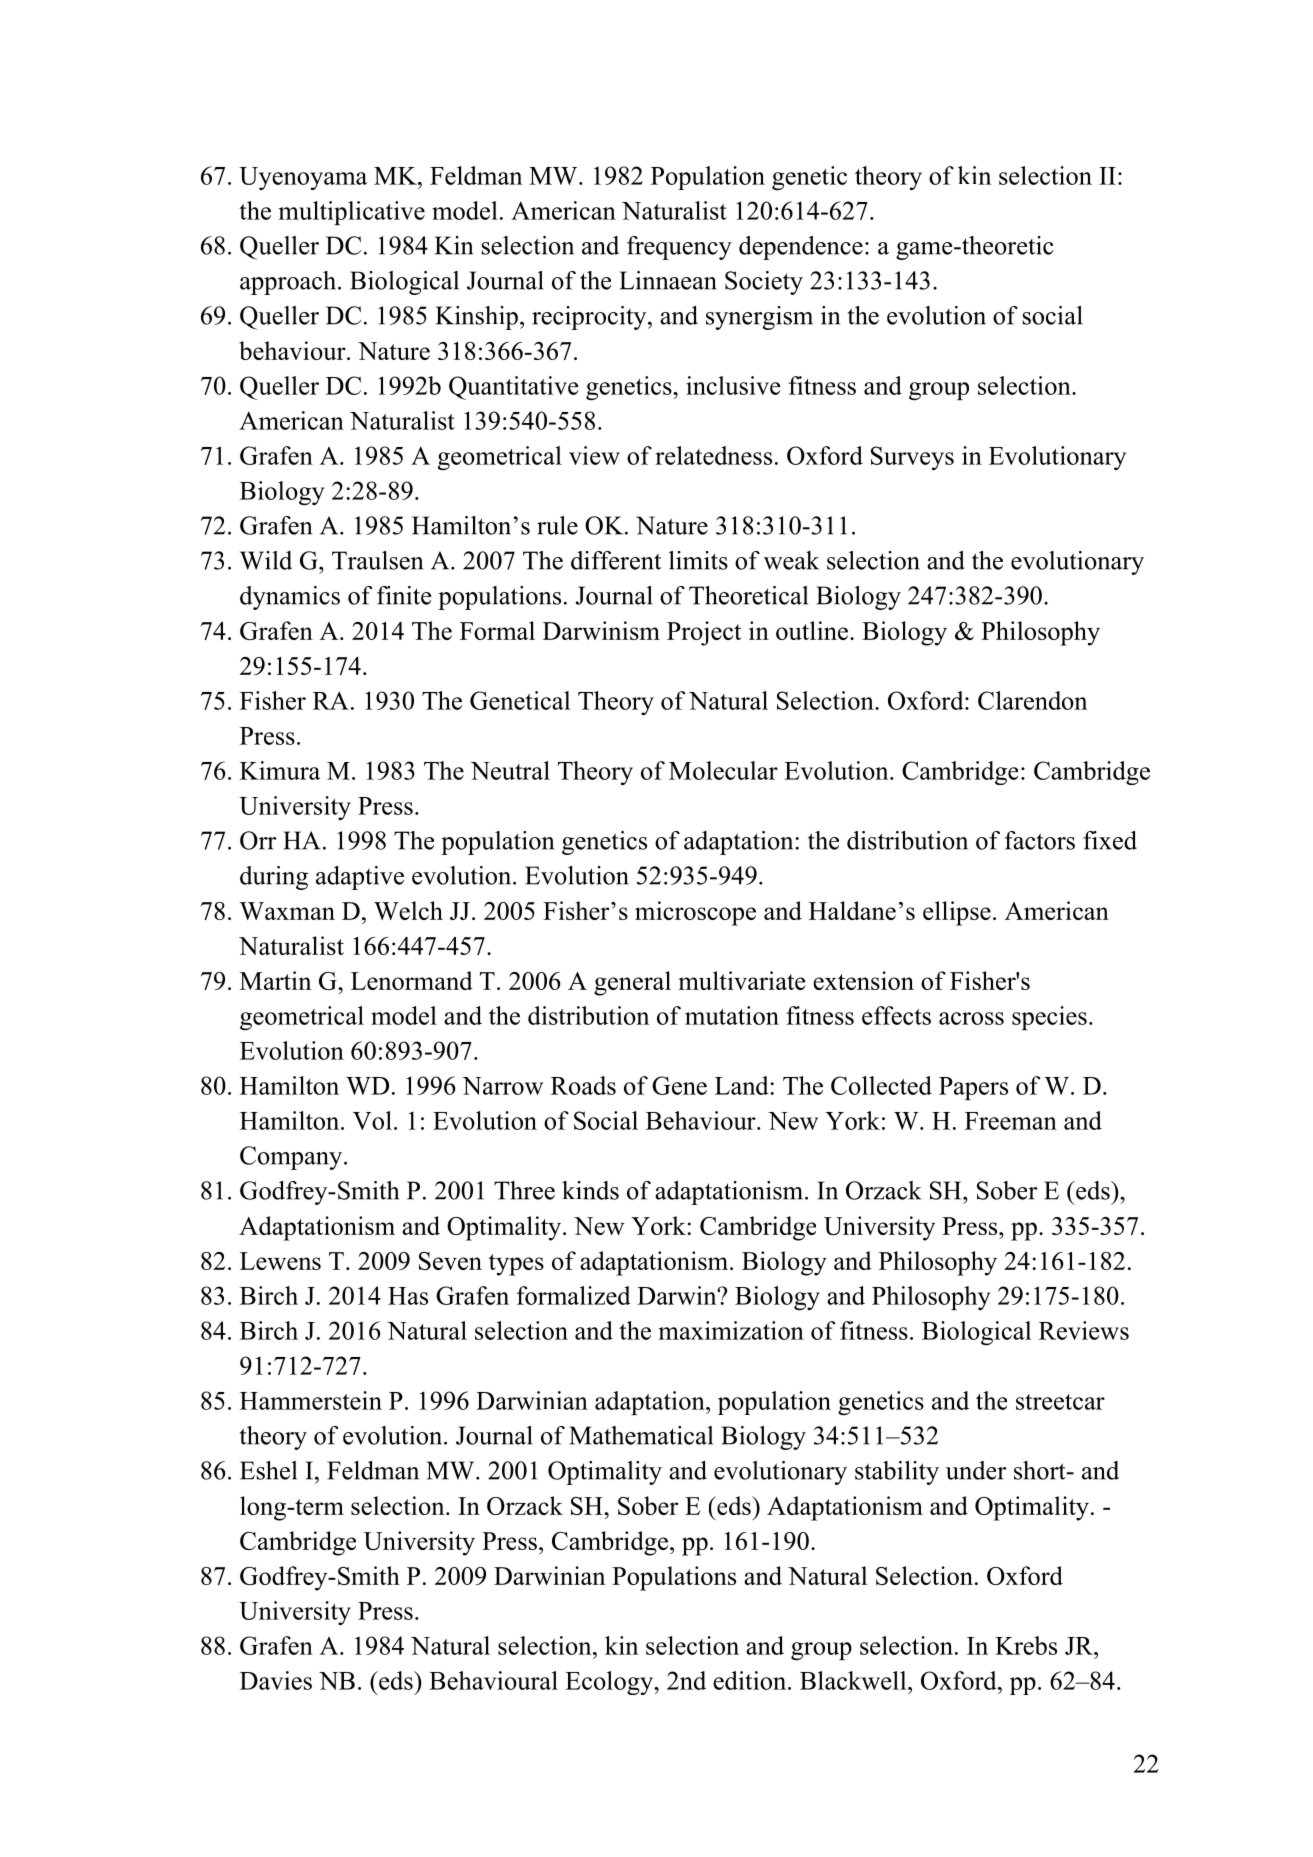  What do you see at coordinates (276, 1680) in the screenshot?
I see `Davies` at bounding box center [276, 1680].
